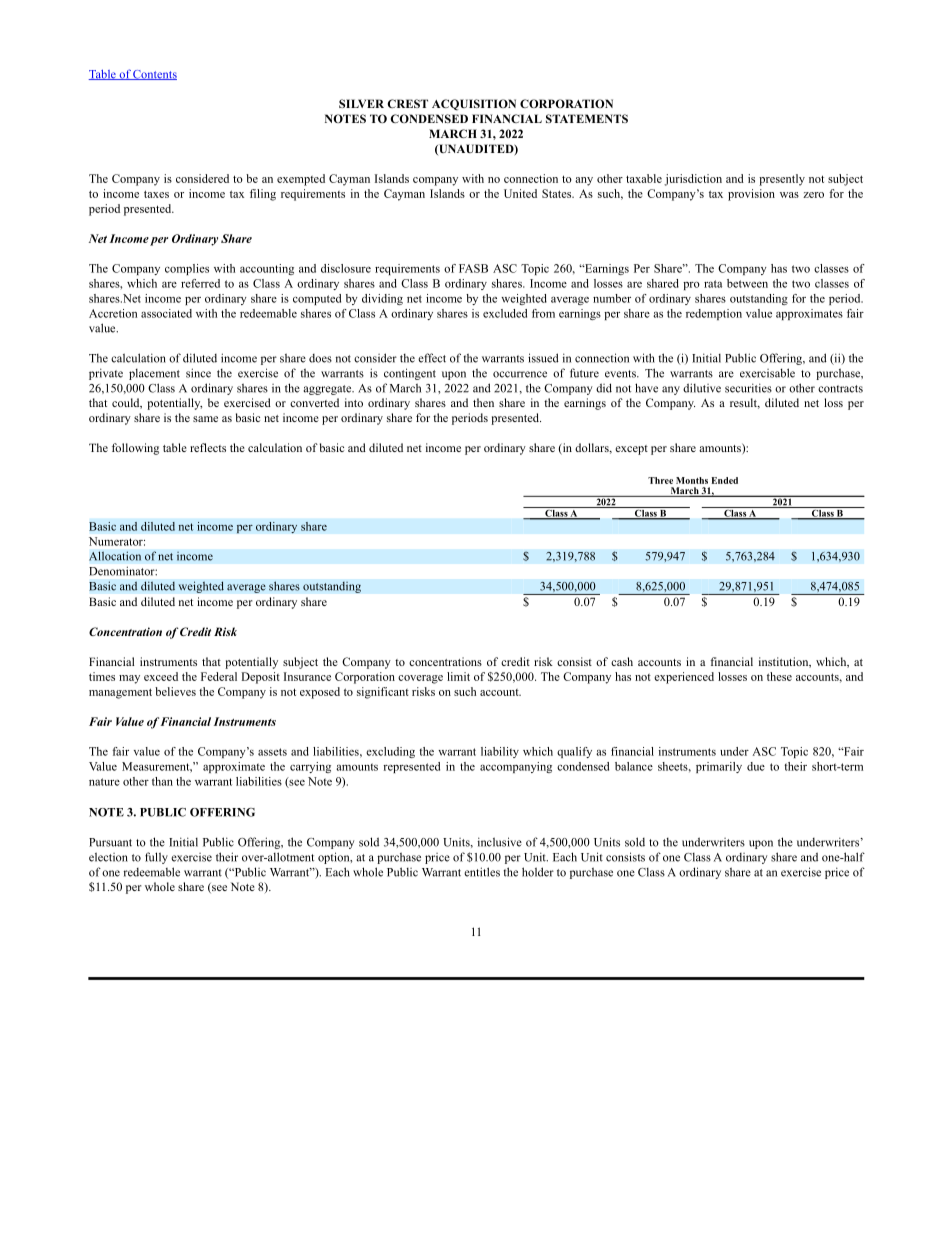 The height and width of the screenshot is (1233, 952). Describe the element at coordinates (782, 180) in the screenshot. I see `presently` at that location.
